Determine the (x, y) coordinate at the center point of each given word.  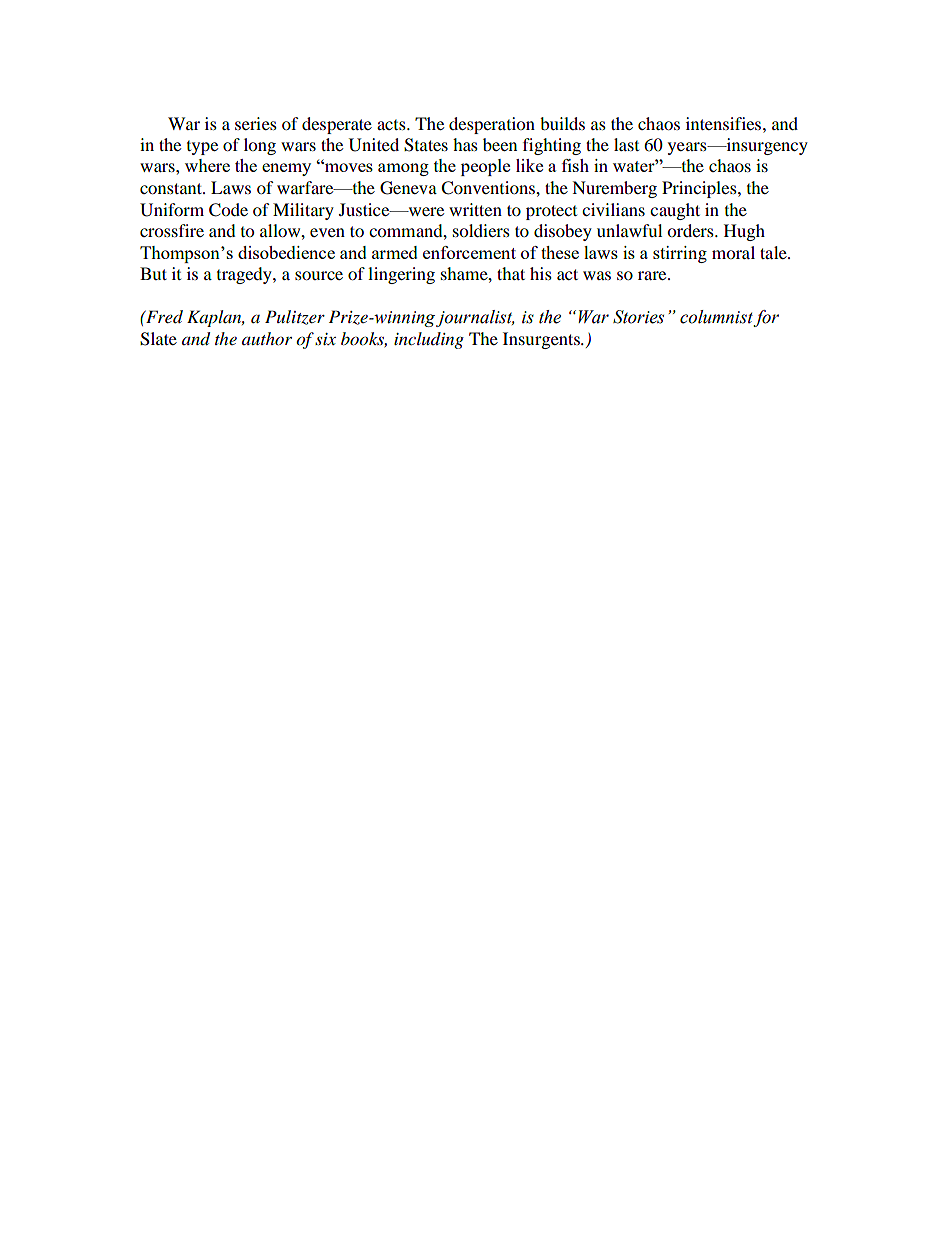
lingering (401, 275)
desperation (492, 125)
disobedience (286, 252)
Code (228, 210)
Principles (700, 189)
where (207, 165)
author (267, 338)
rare (653, 275)
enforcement (469, 252)
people (485, 167)
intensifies (725, 123)
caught (675, 211)
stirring (680, 254)
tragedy (245, 275)
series (256, 123)
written (475, 209)
